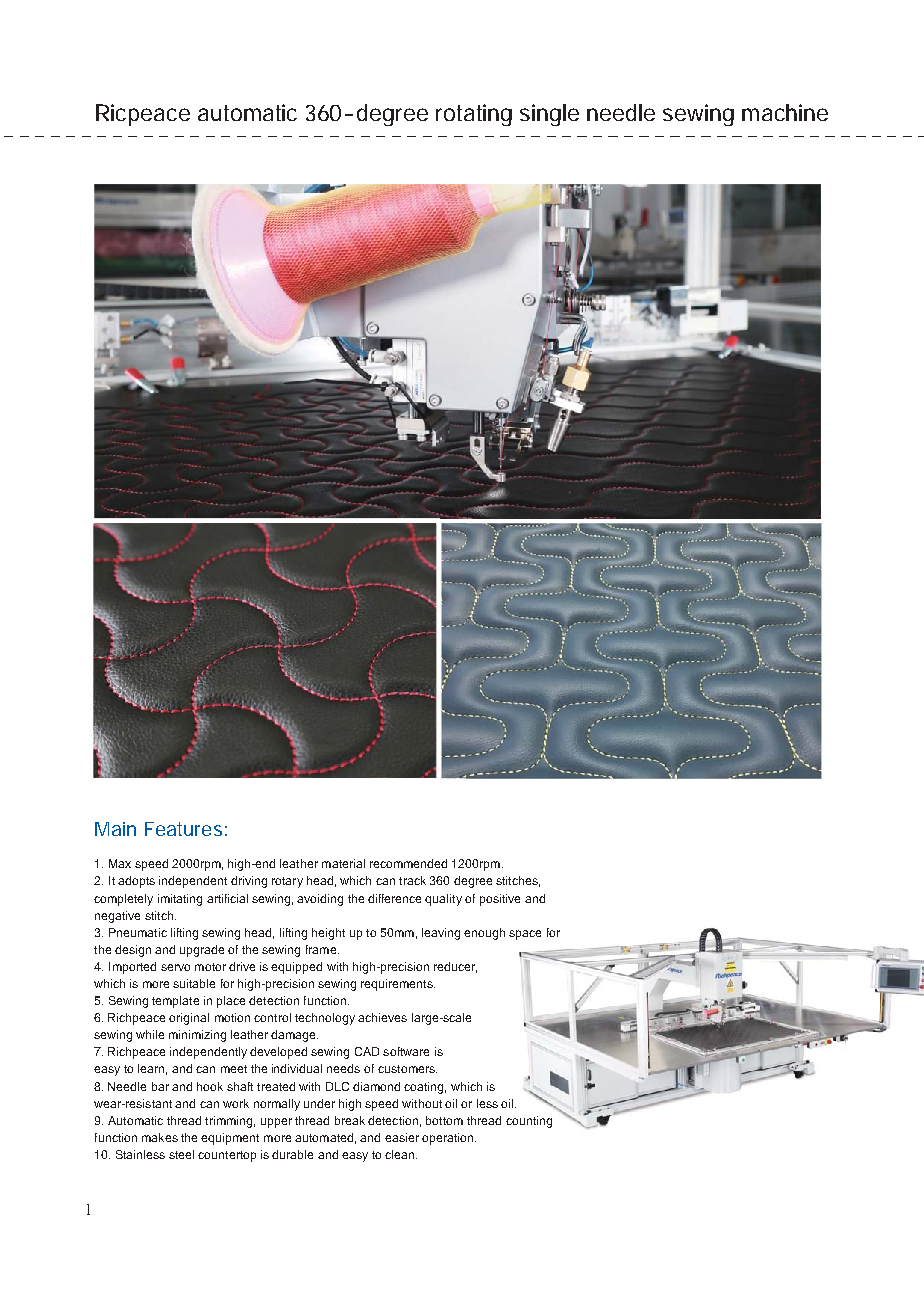  Describe the element at coordinates (549, 115) in the page. I see `single` at that location.
